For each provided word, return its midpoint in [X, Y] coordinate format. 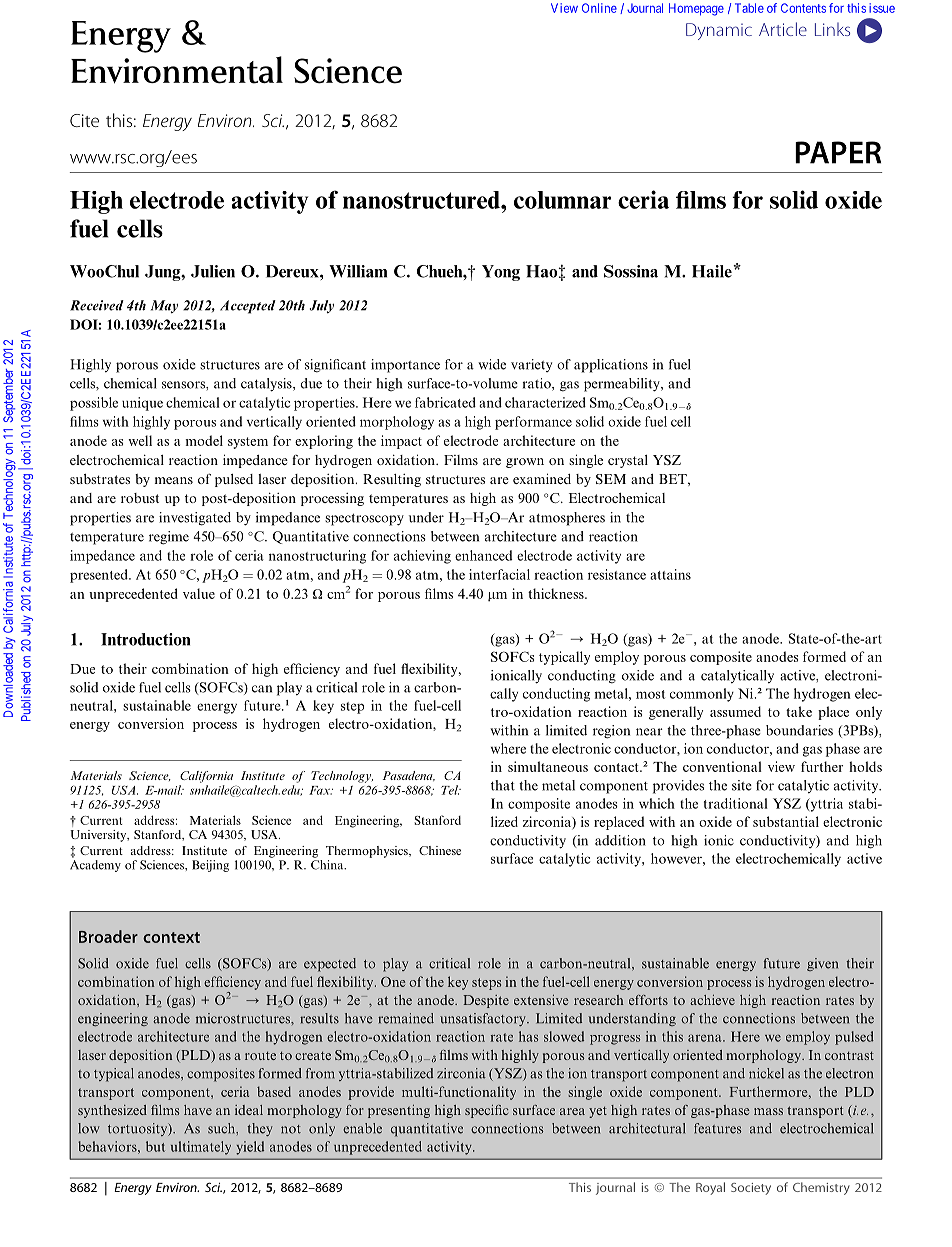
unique [142, 404]
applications [611, 366]
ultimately [201, 1148]
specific [487, 1111]
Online [599, 8]
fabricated [445, 402]
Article [783, 29]
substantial [786, 821]
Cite [84, 120]
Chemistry [821, 1188]
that [503, 785]
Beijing [210, 866]
